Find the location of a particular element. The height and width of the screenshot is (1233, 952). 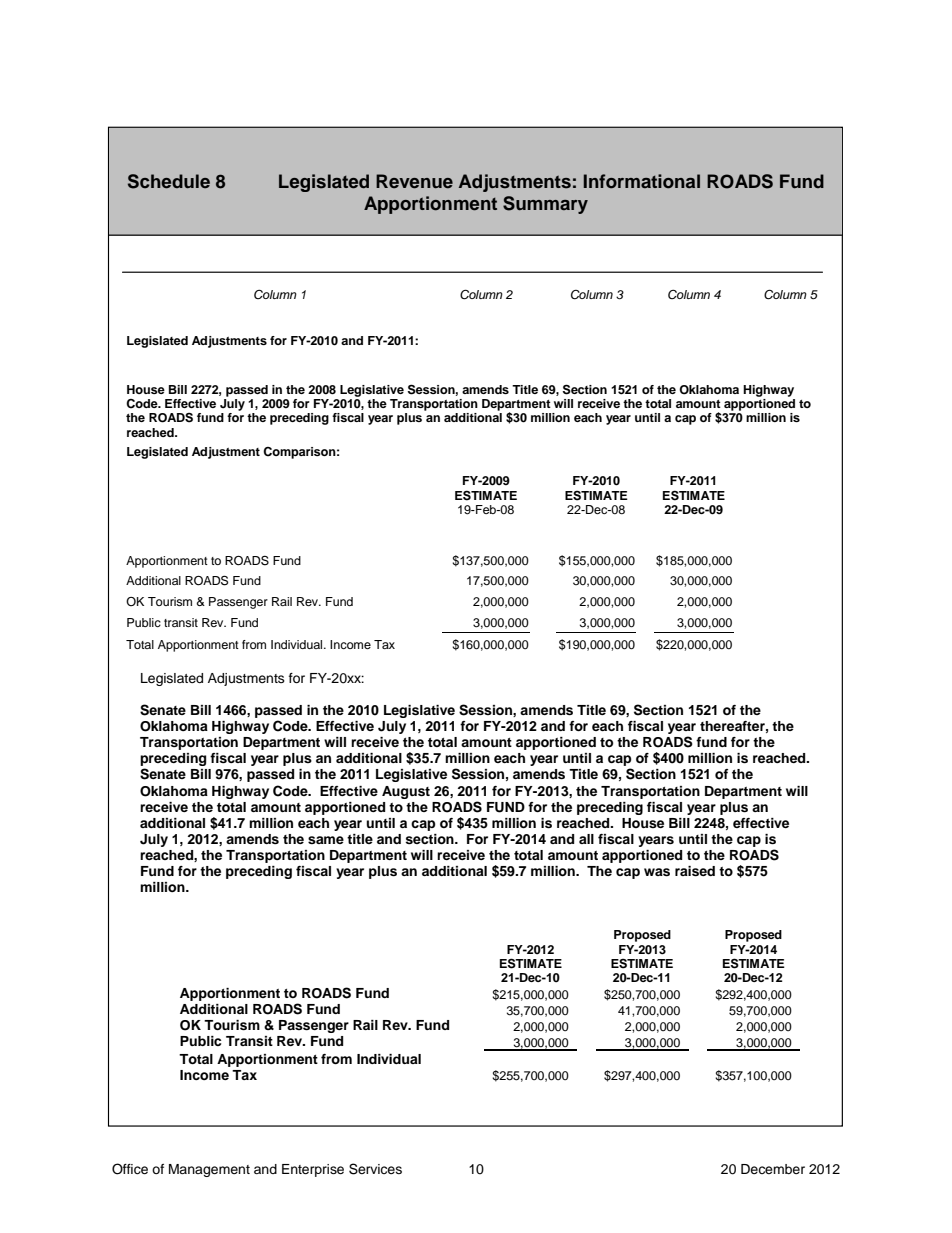

was is located at coordinates (657, 872).
